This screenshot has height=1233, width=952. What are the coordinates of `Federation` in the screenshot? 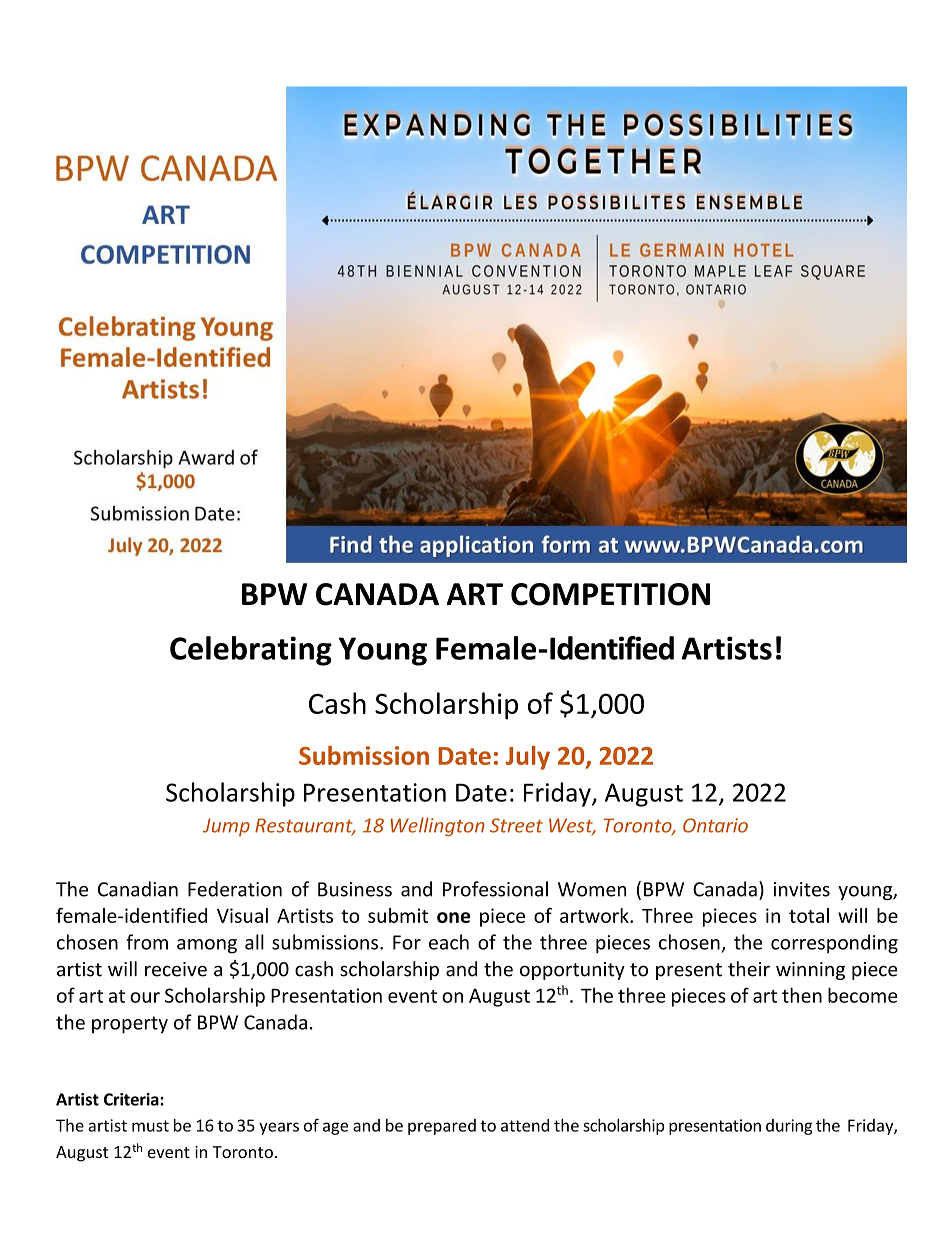 It's located at (235, 889).
